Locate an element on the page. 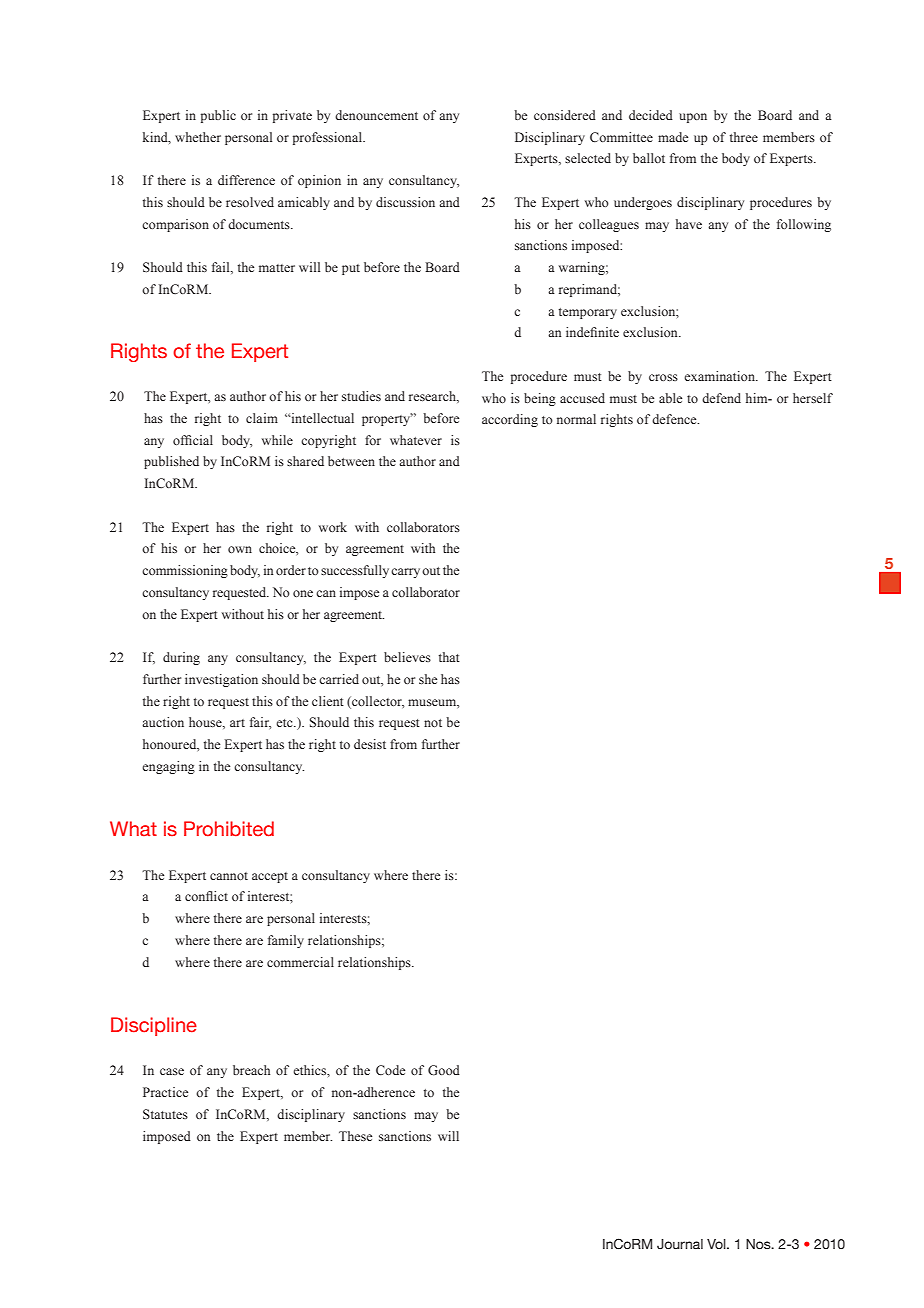 The width and height of the image is (924, 1308). whether is located at coordinates (198, 137).
